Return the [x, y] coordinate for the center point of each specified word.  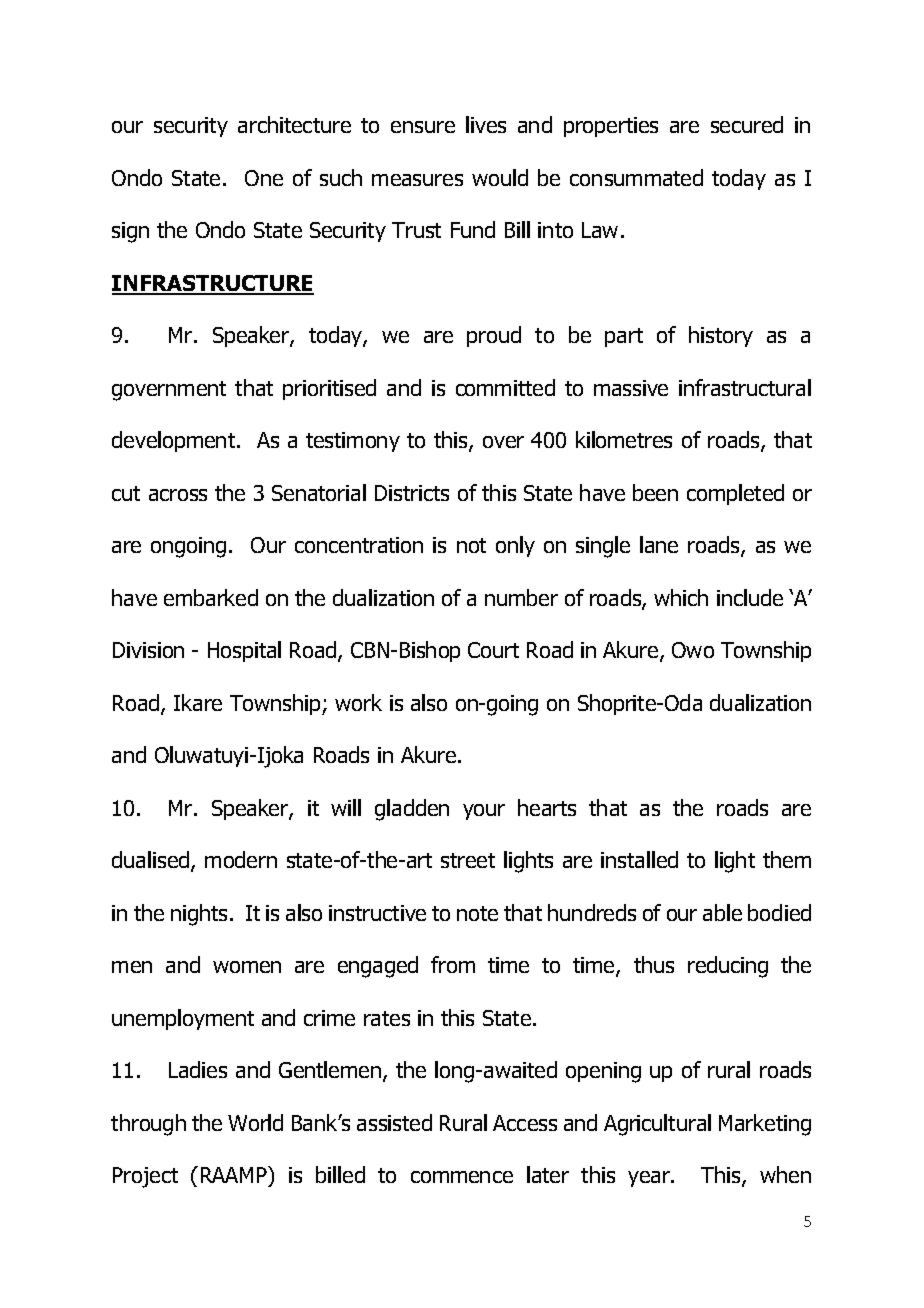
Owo [693, 650]
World [255, 1122]
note [477, 913]
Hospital [244, 651]
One [264, 178]
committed [505, 387]
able [722, 912]
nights [199, 915]
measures [417, 180]
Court [493, 650]
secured [747, 124]
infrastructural [745, 387]
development [175, 441]
